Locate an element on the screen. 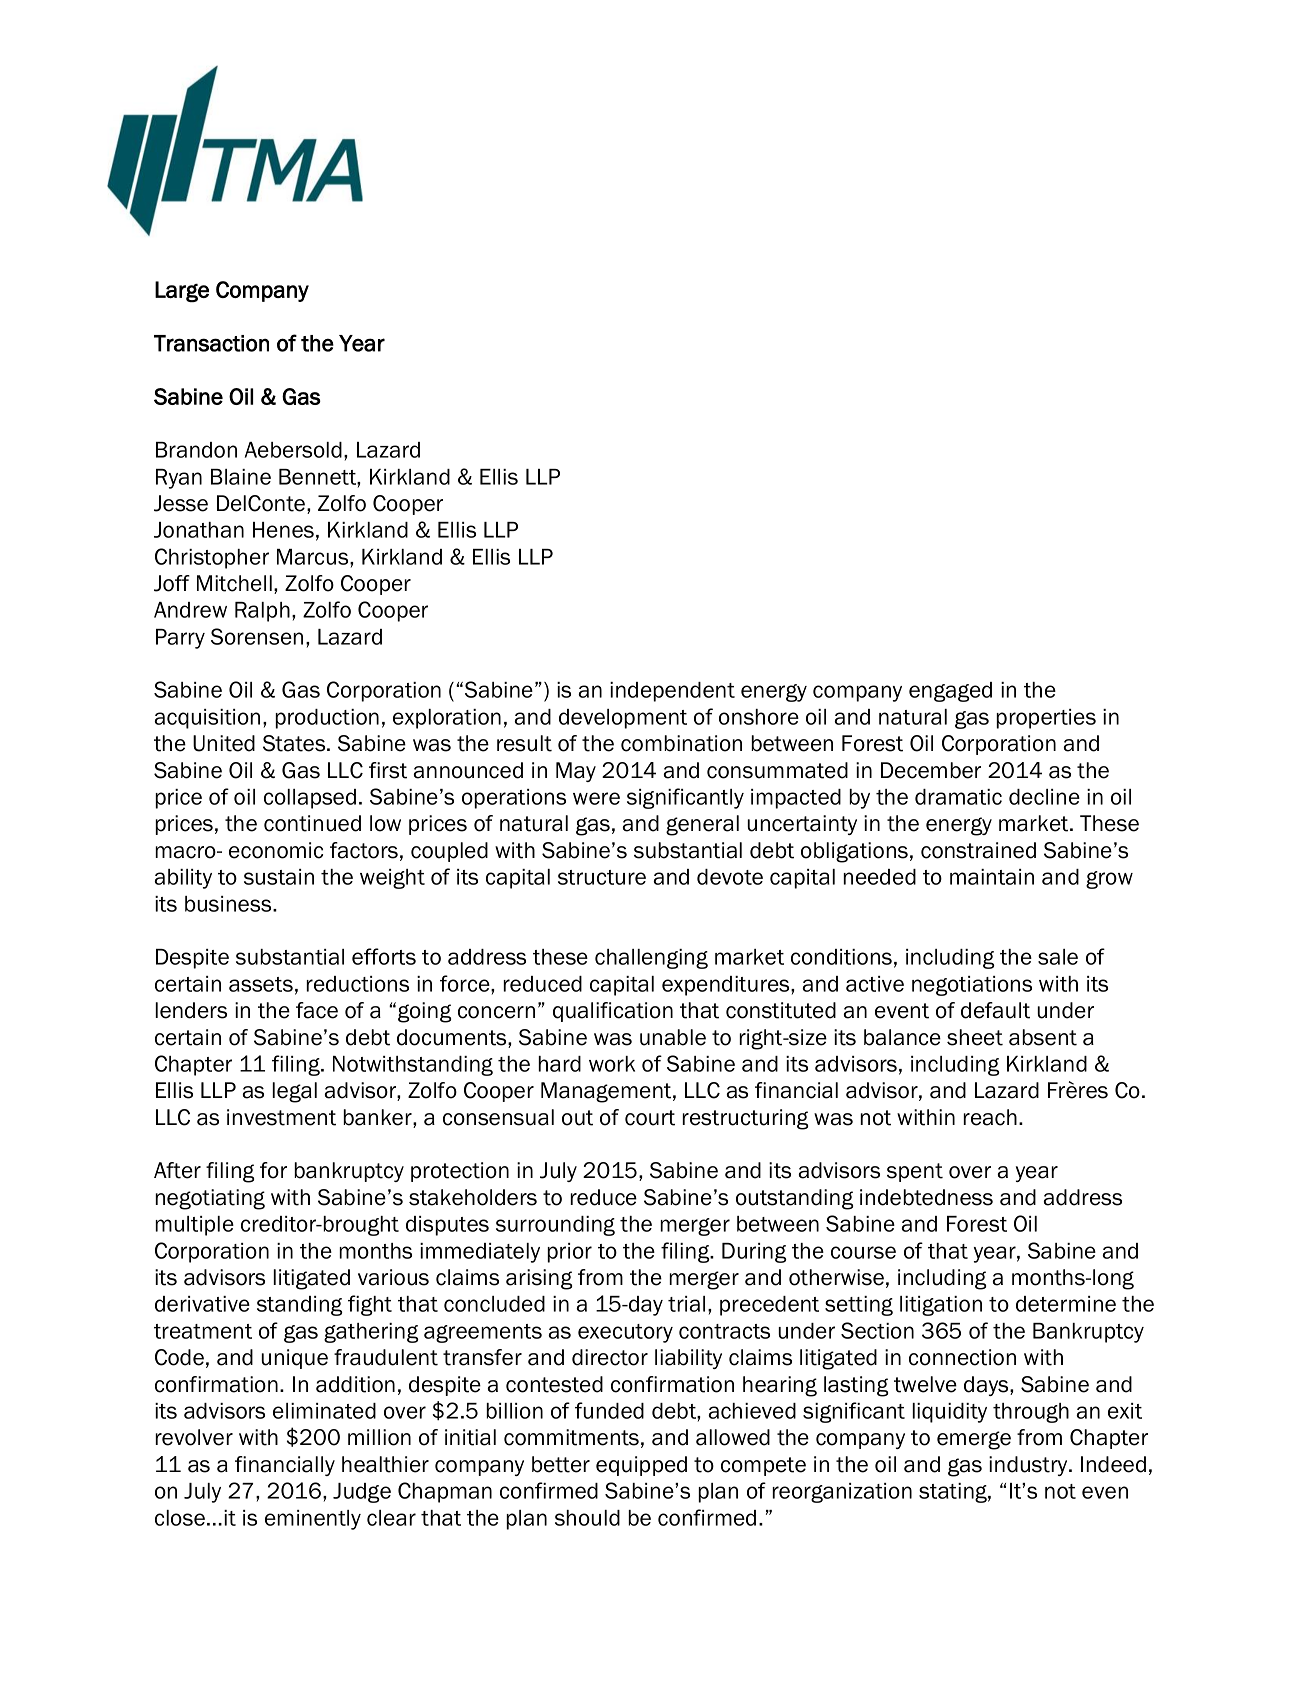  independent is located at coordinates (672, 692).
